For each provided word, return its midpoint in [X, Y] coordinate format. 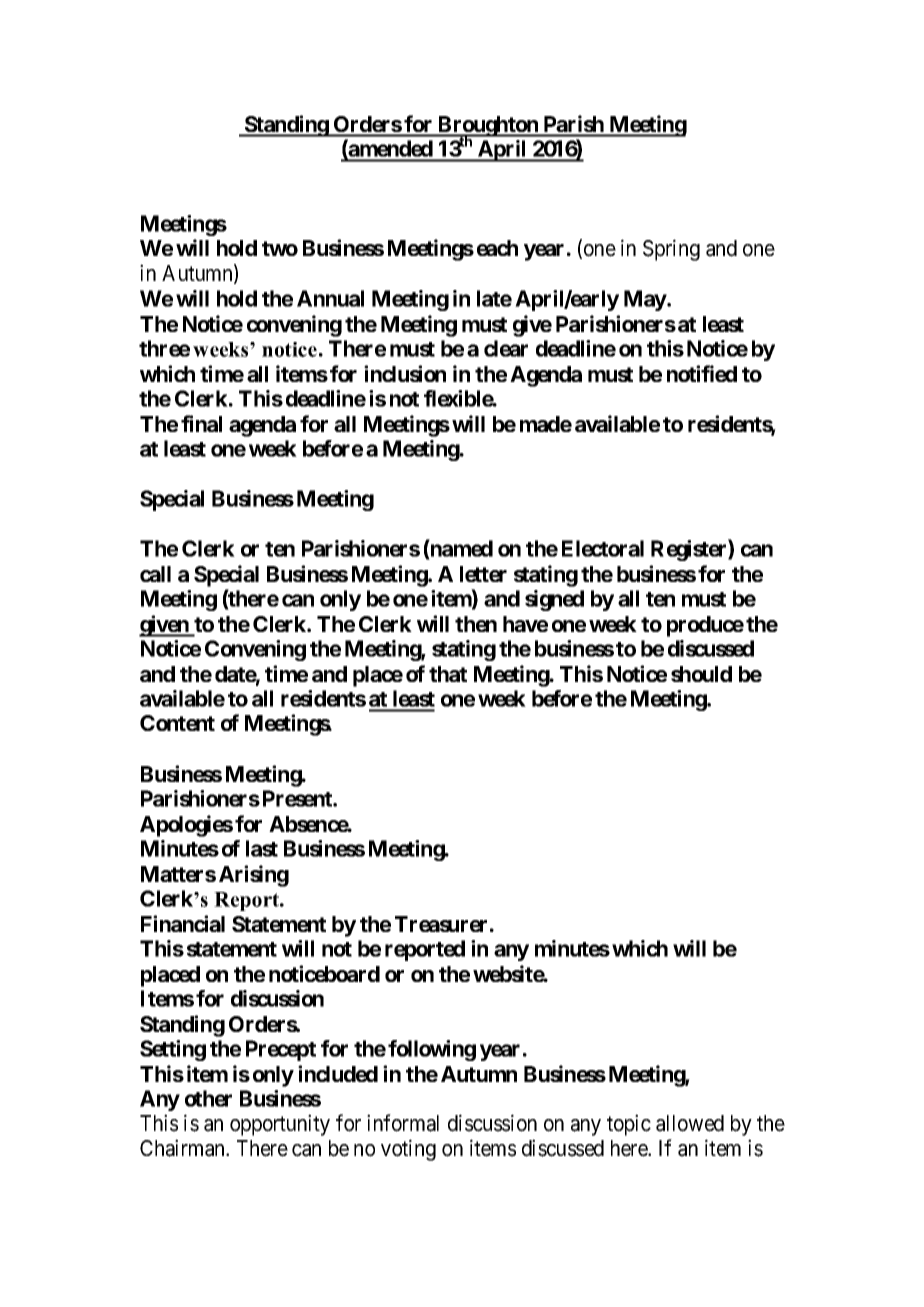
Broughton [488, 127]
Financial [183, 923]
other [208, 1098]
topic [629, 1125]
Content [177, 723]
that [448, 674]
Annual [330, 298]
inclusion [405, 373]
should [701, 674]
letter [483, 574]
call [155, 574]
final [201, 423]
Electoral [603, 548]
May [645, 300]
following [432, 1050]
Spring [671, 250]
